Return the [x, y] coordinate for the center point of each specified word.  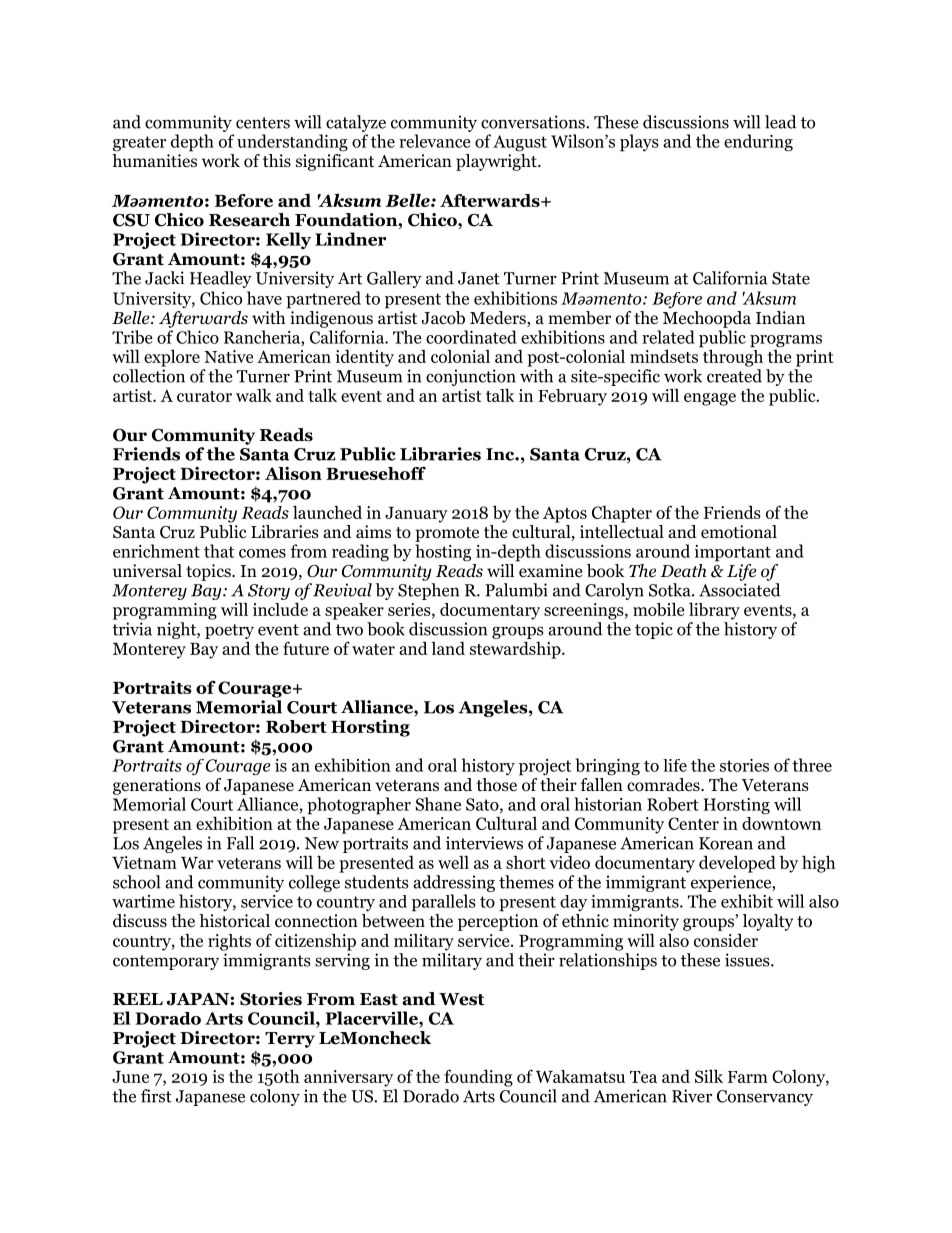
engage [710, 399]
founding [478, 1078]
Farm [748, 1077]
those [496, 785]
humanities [154, 161]
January [416, 515]
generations [157, 786]
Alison [293, 473]
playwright [497, 162]
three [812, 765]
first [156, 1096]
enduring [758, 143]
